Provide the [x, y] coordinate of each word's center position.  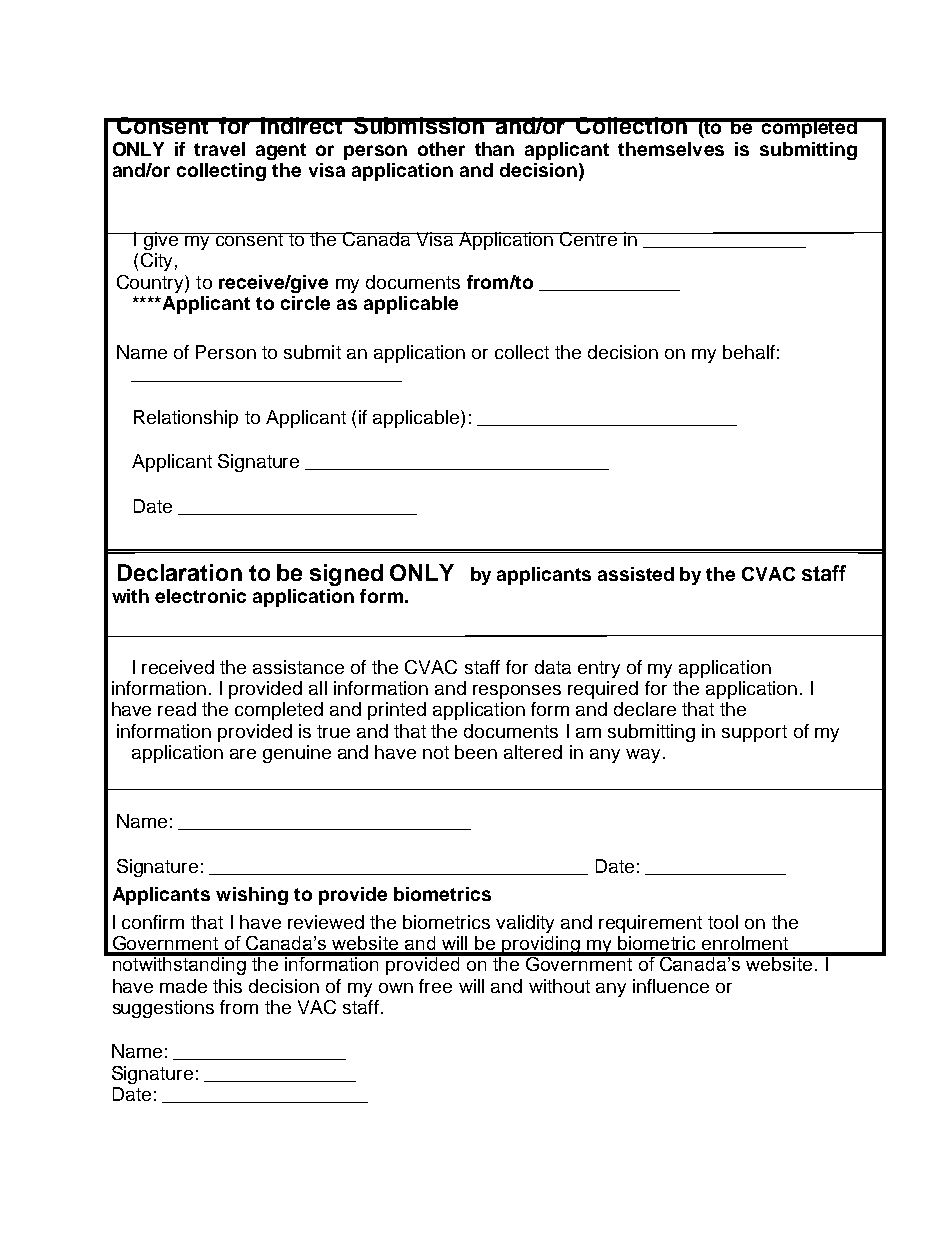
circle [305, 303]
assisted [636, 574]
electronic [200, 596]
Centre [589, 239]
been [476, 752]
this [227, 986]
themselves [671, 149]
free [435, 986]
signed [346, 575]
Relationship [186, 419]
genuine [297, 754]
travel [219, 149]
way [643, 756]
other [441, 149]
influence [671, 986]
